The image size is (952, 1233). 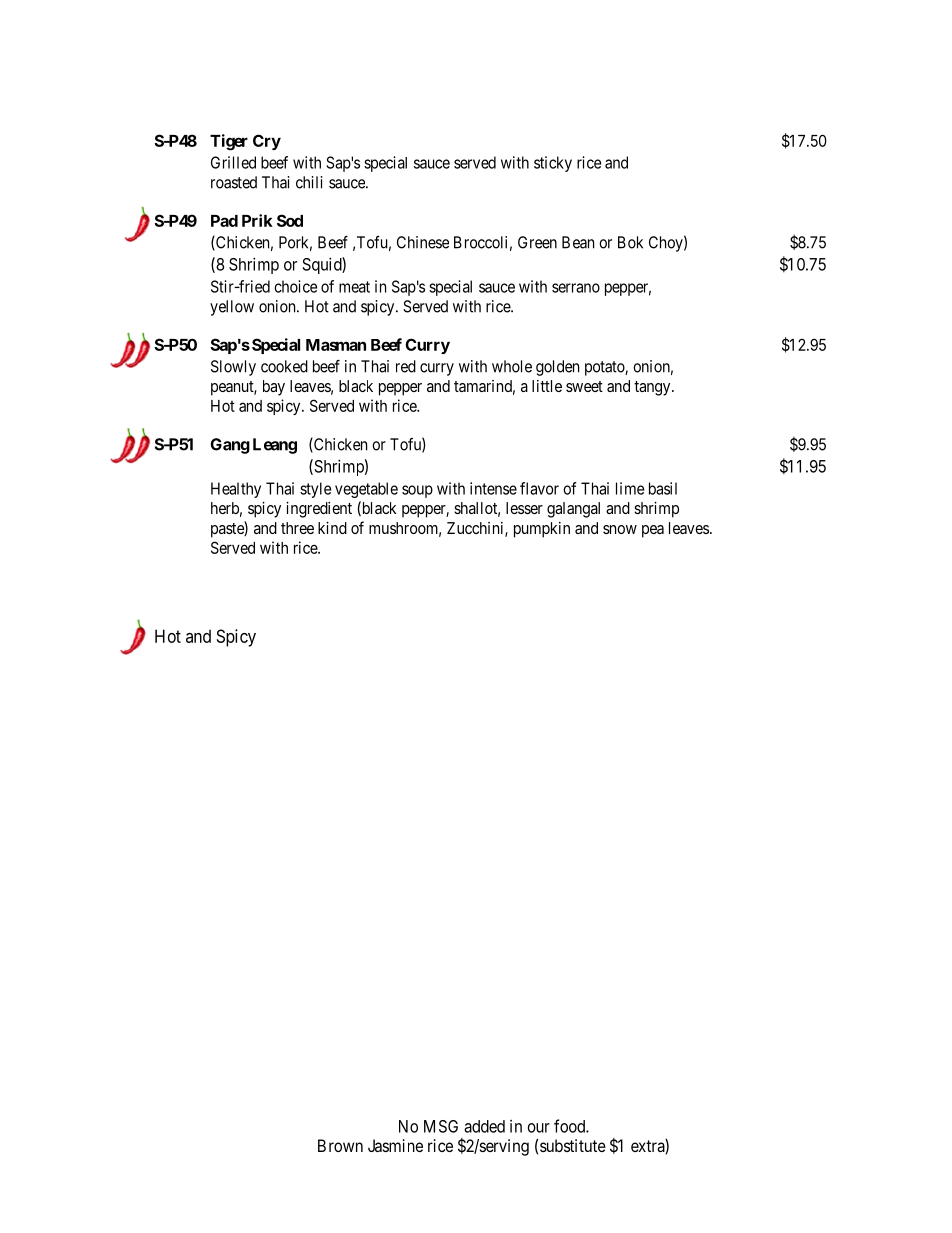 What do you see at coordinates (297, 528) in the document?
I see `three` at bounding box center [297, 528].
